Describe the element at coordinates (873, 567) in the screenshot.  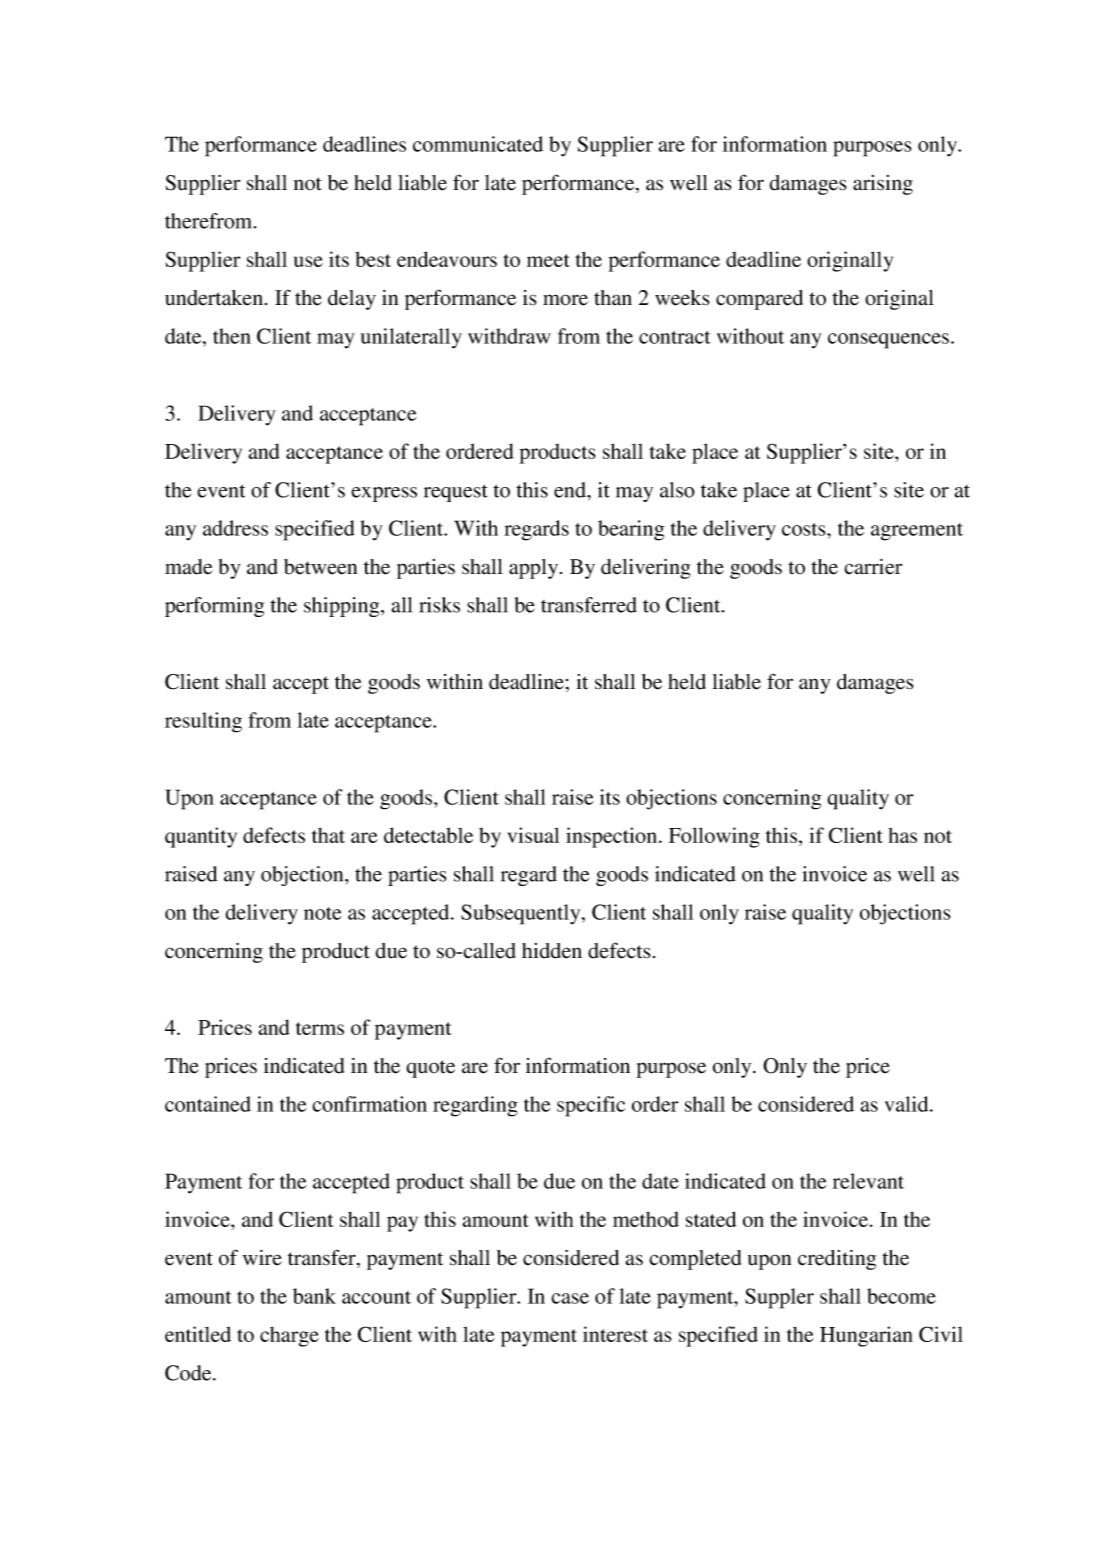
I see `carrier` at that location.
